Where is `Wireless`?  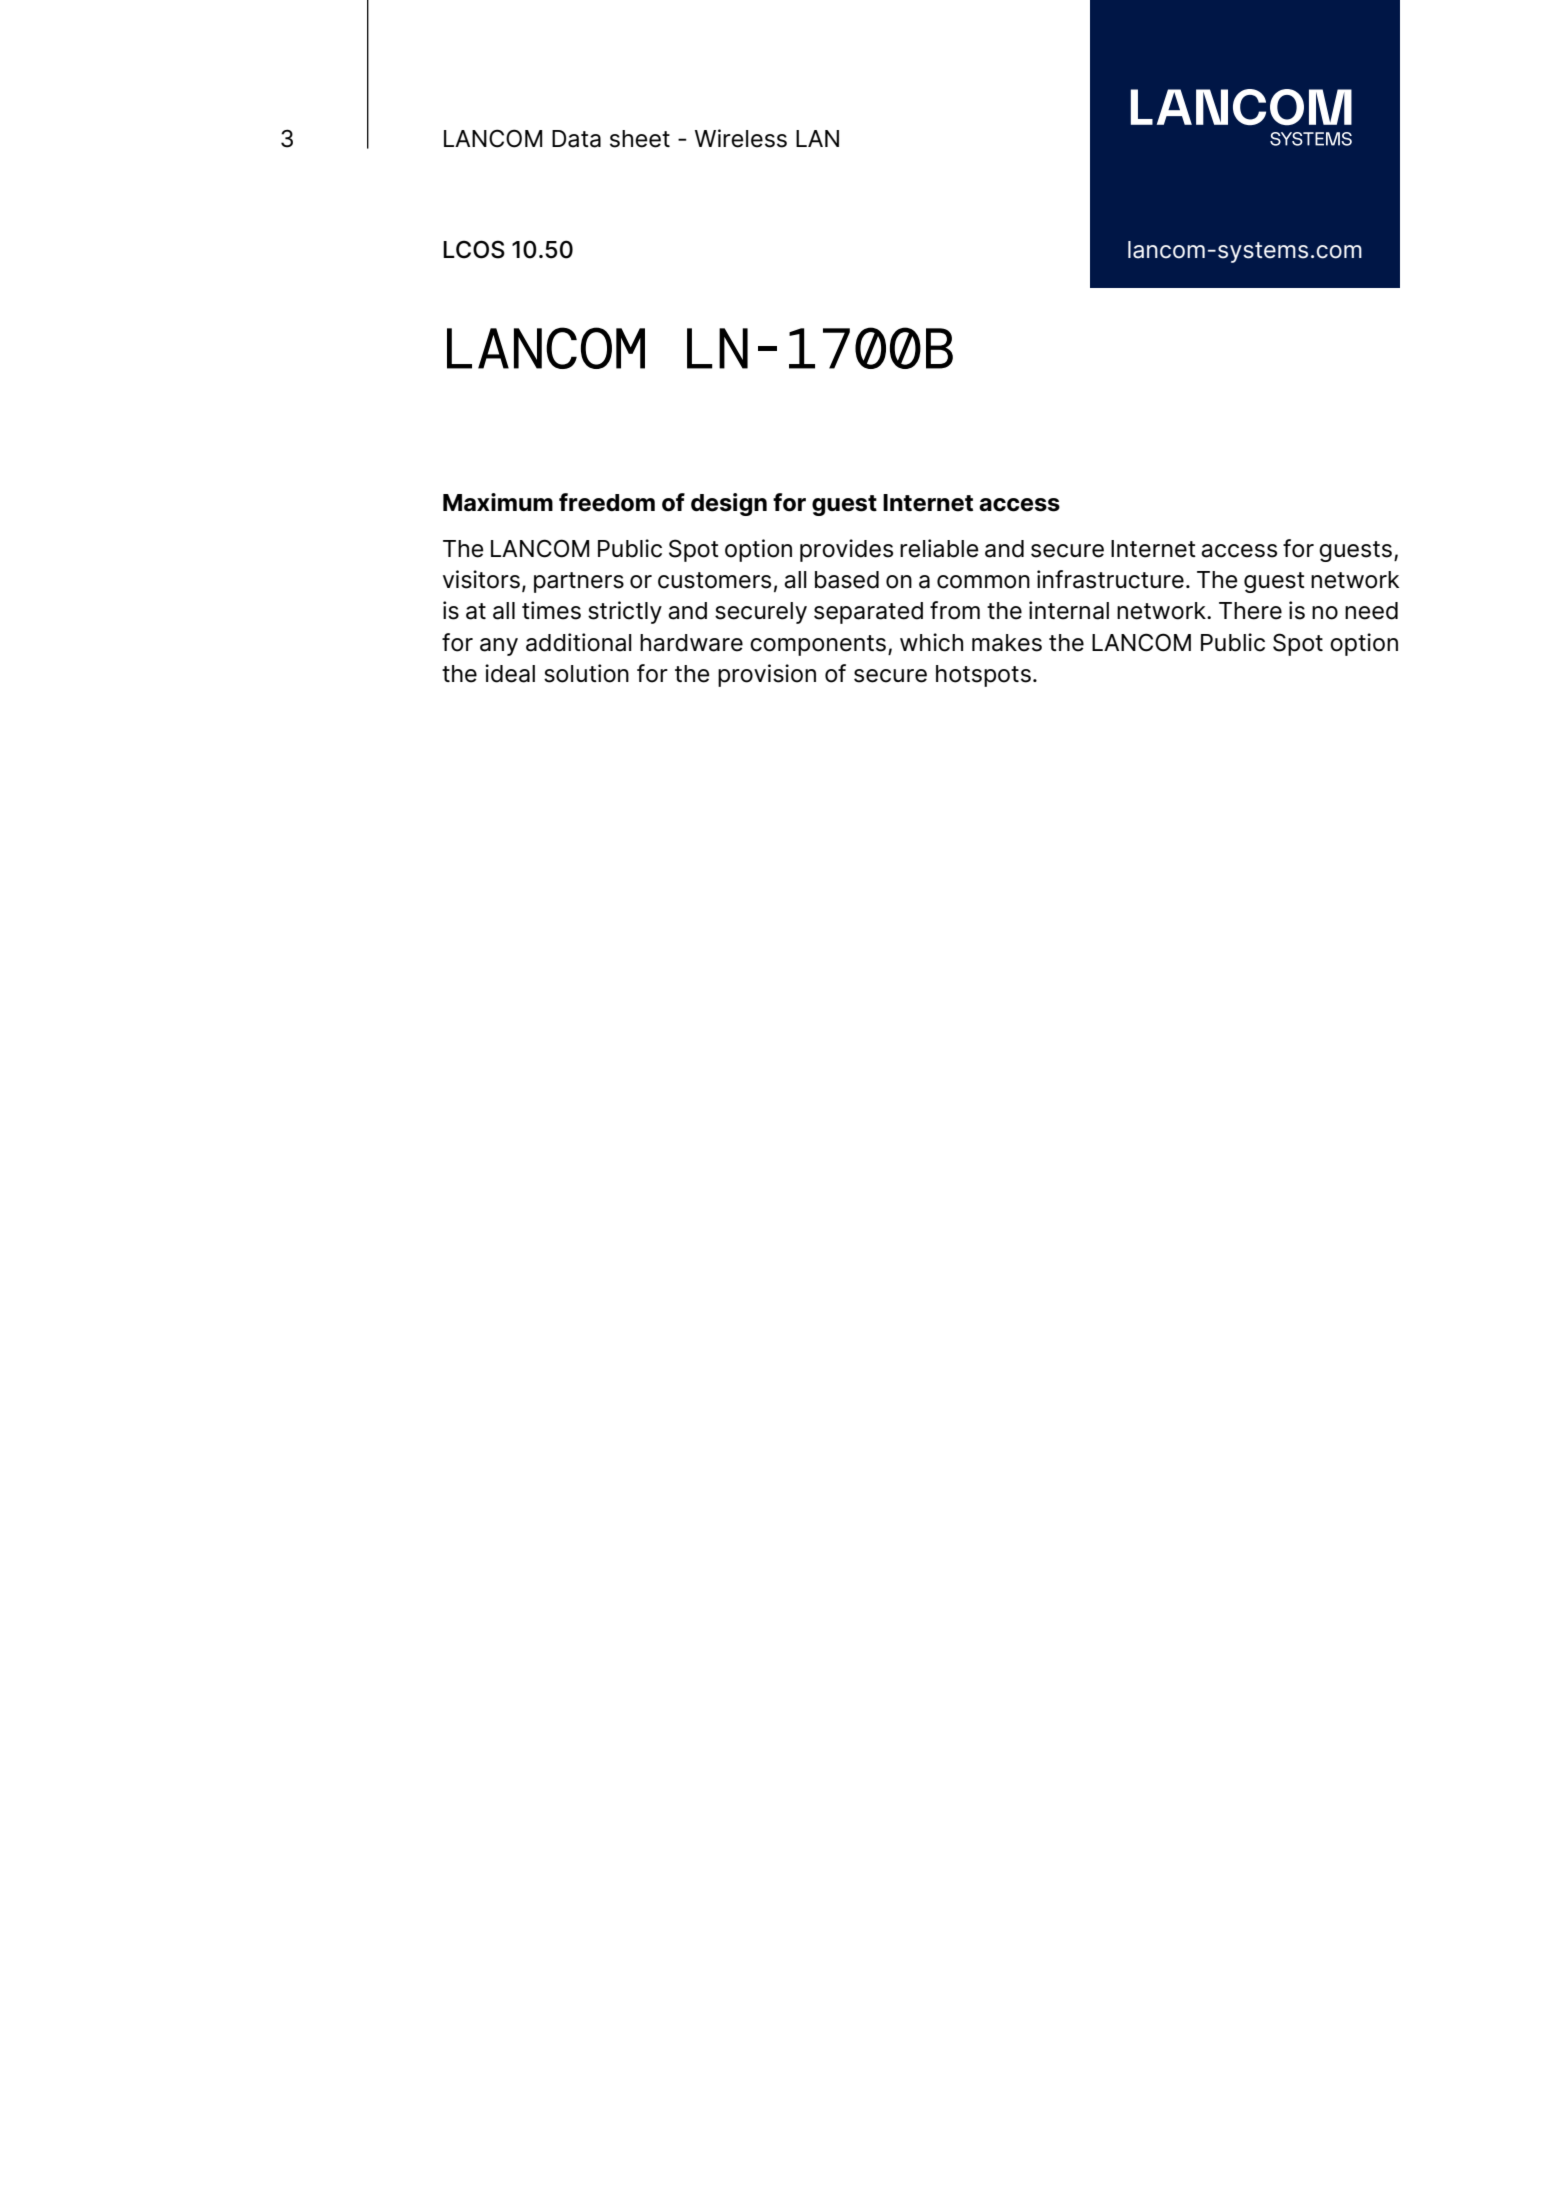 Wireless is located at coordinates (741, 138).
